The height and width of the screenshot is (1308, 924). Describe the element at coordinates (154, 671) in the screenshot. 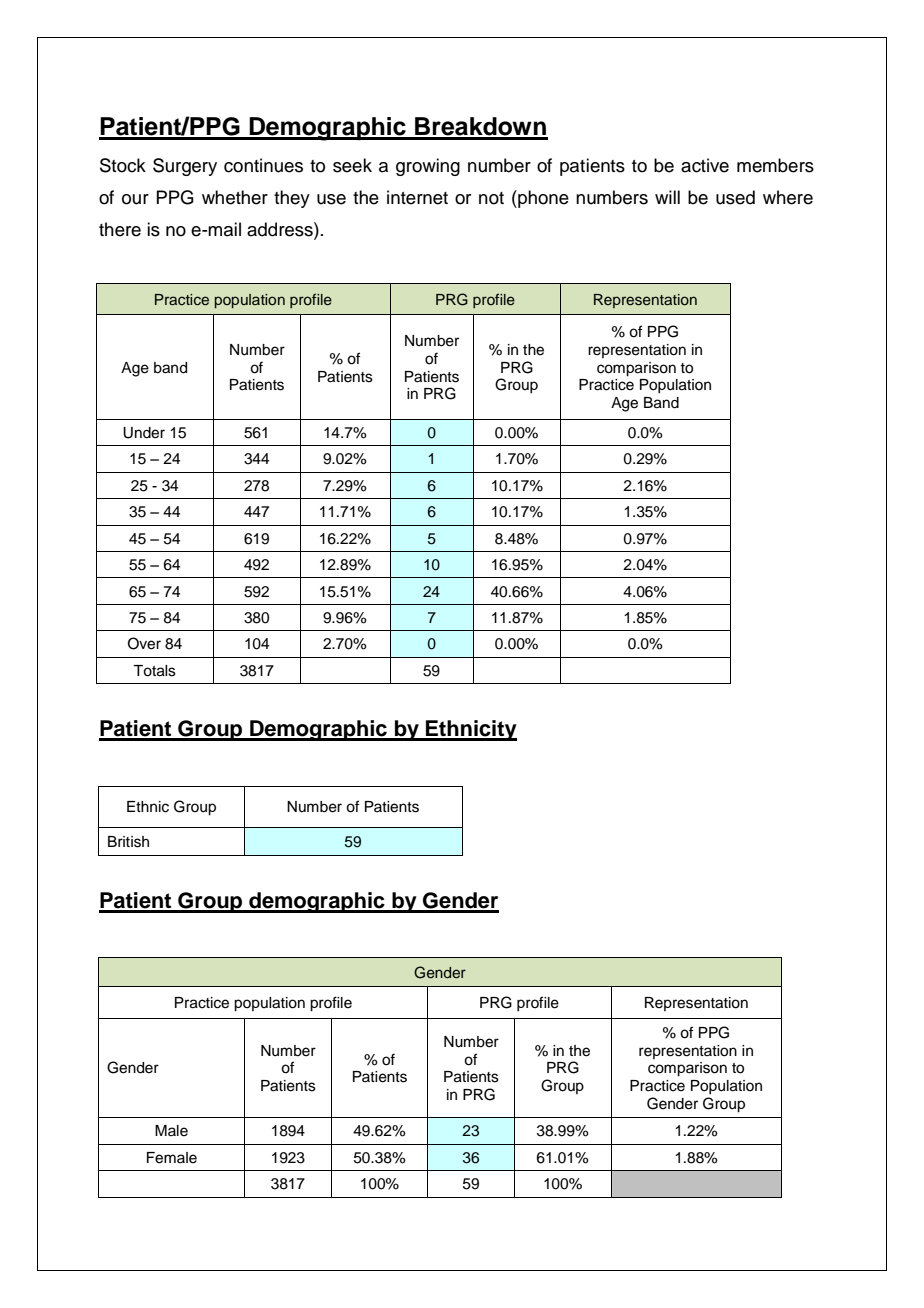

I see `Totals` at that location.
